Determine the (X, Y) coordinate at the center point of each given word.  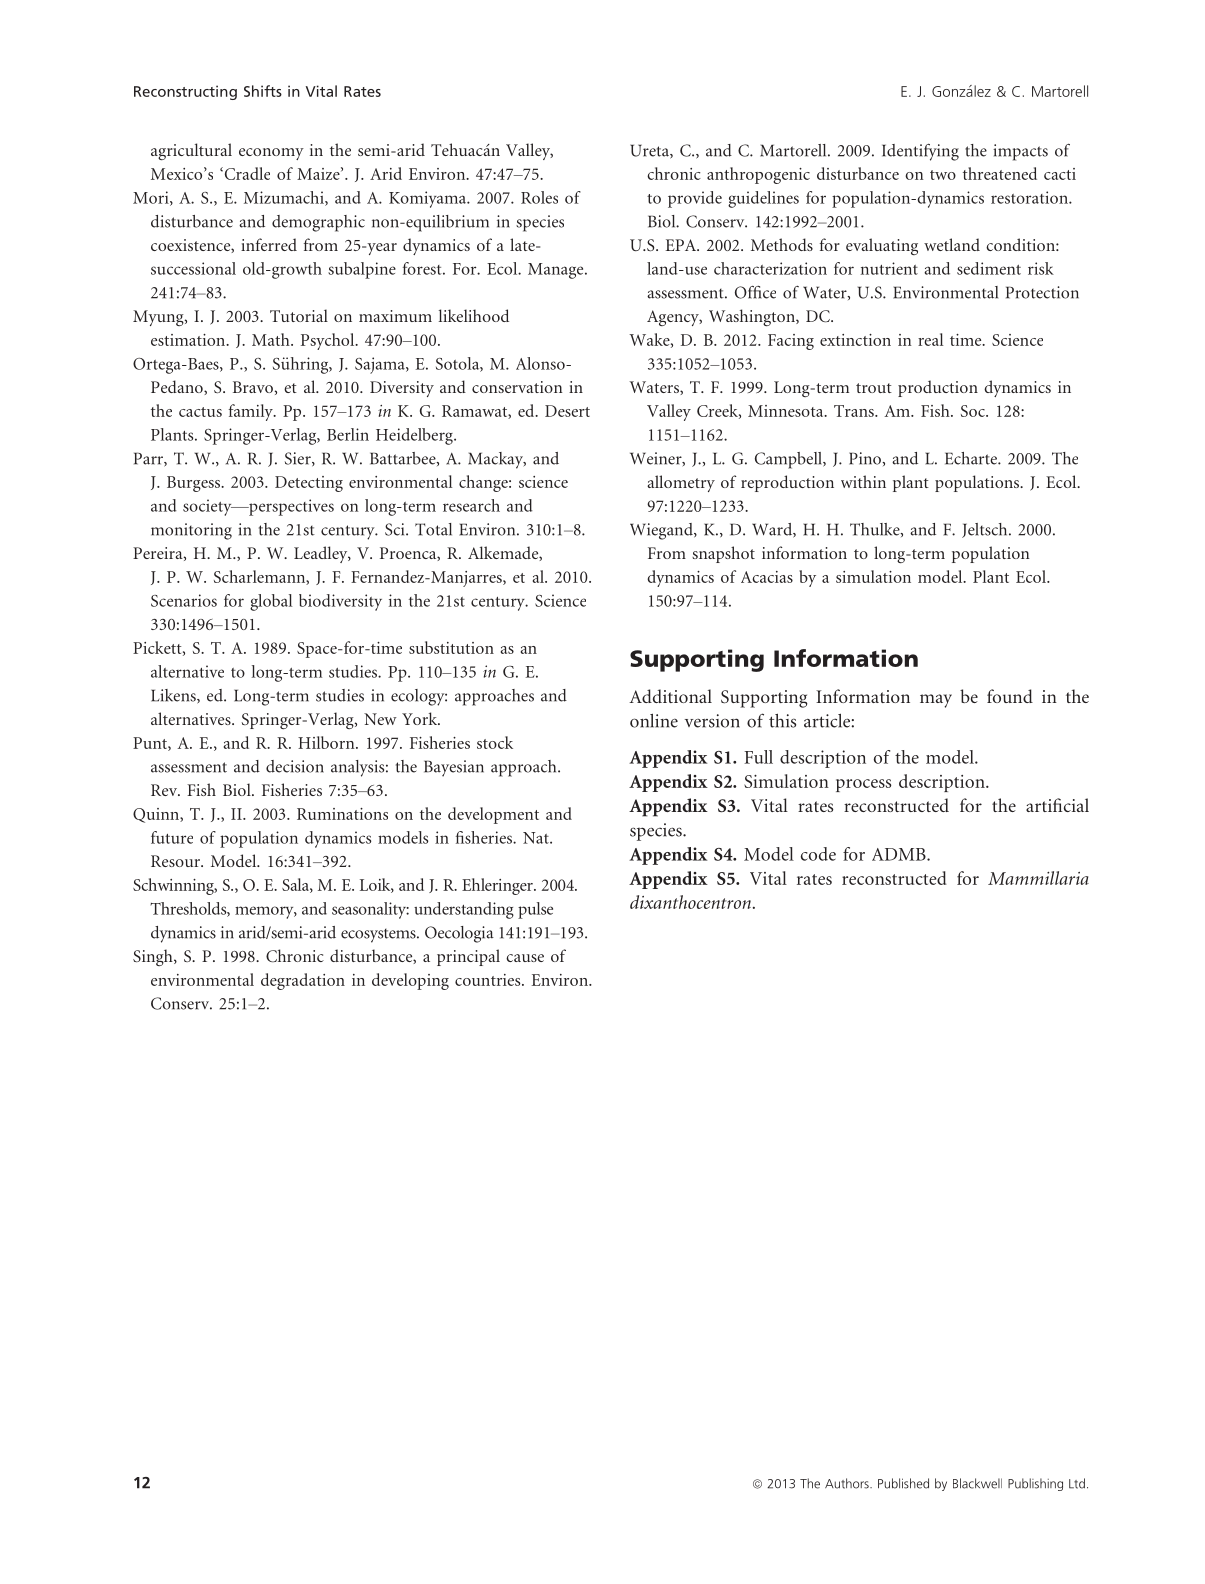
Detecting (309, 484)
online (654, 721)
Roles (539, 197)
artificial (1057, 805)
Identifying (920, 152)
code (818, 854)
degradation (303, 981)
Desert (567, 411)
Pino (866, 458)
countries (489, 980)
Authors (848, 1483)
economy (271, 154)
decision (295, 766)
